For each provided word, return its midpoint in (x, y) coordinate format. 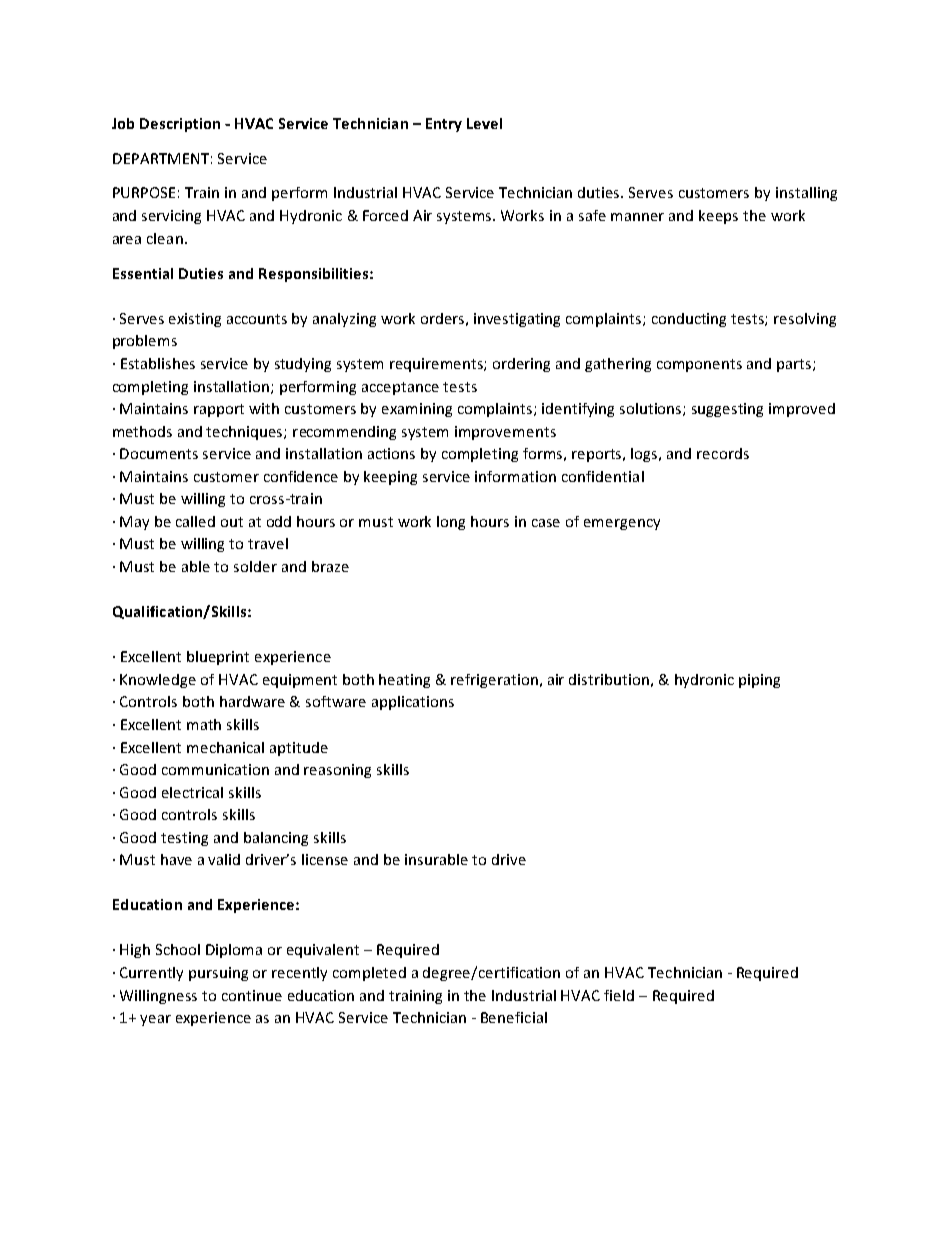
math (204, 724)
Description (180, 125)
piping (759, 681)
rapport (219, 410)
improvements (505, 433)
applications (413, 703)
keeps (718, 217)
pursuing (218, 974)
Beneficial (514, 1017)
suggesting (727, 410)
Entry (444, 125)
